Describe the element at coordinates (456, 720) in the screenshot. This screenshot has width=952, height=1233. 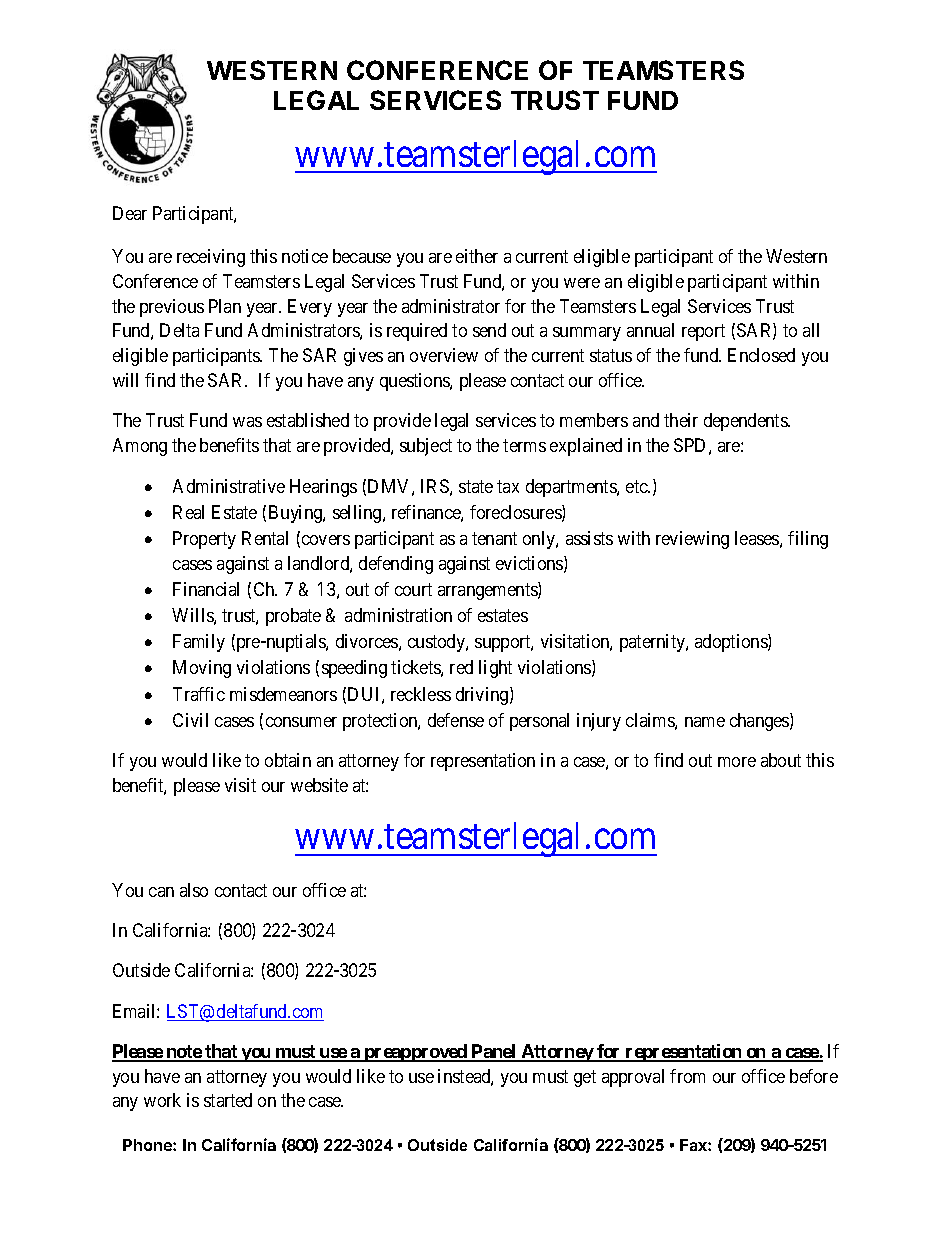
I see `defense` at that location.
